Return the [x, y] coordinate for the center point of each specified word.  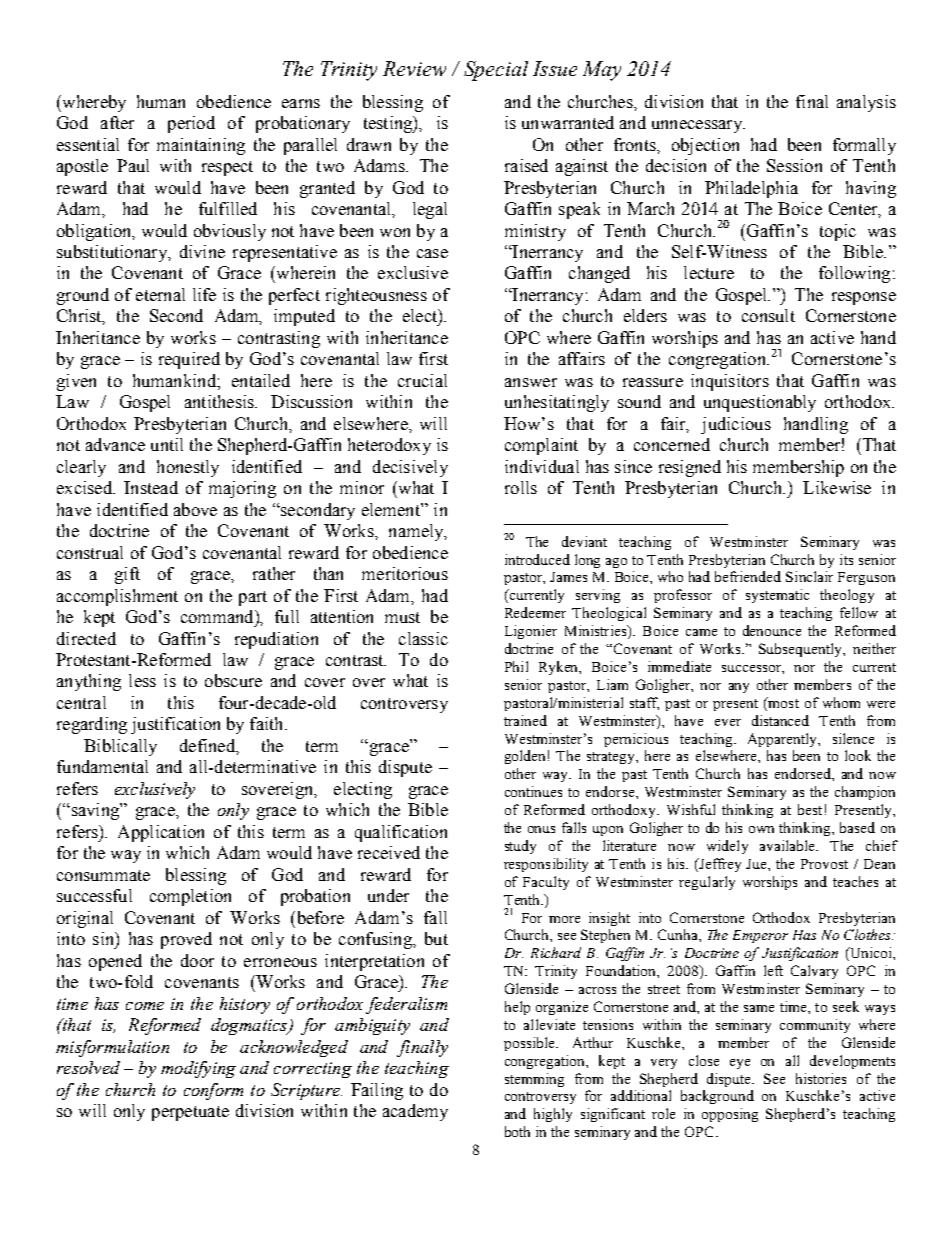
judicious [736, 425]
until [167, 444]
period [191, 124]
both [517, 1131]
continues [533, 791]
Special [496, 71]
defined [208, 745]
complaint [541, 446]
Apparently [783, 740]
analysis [866, 103]
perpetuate [190, 1113]
